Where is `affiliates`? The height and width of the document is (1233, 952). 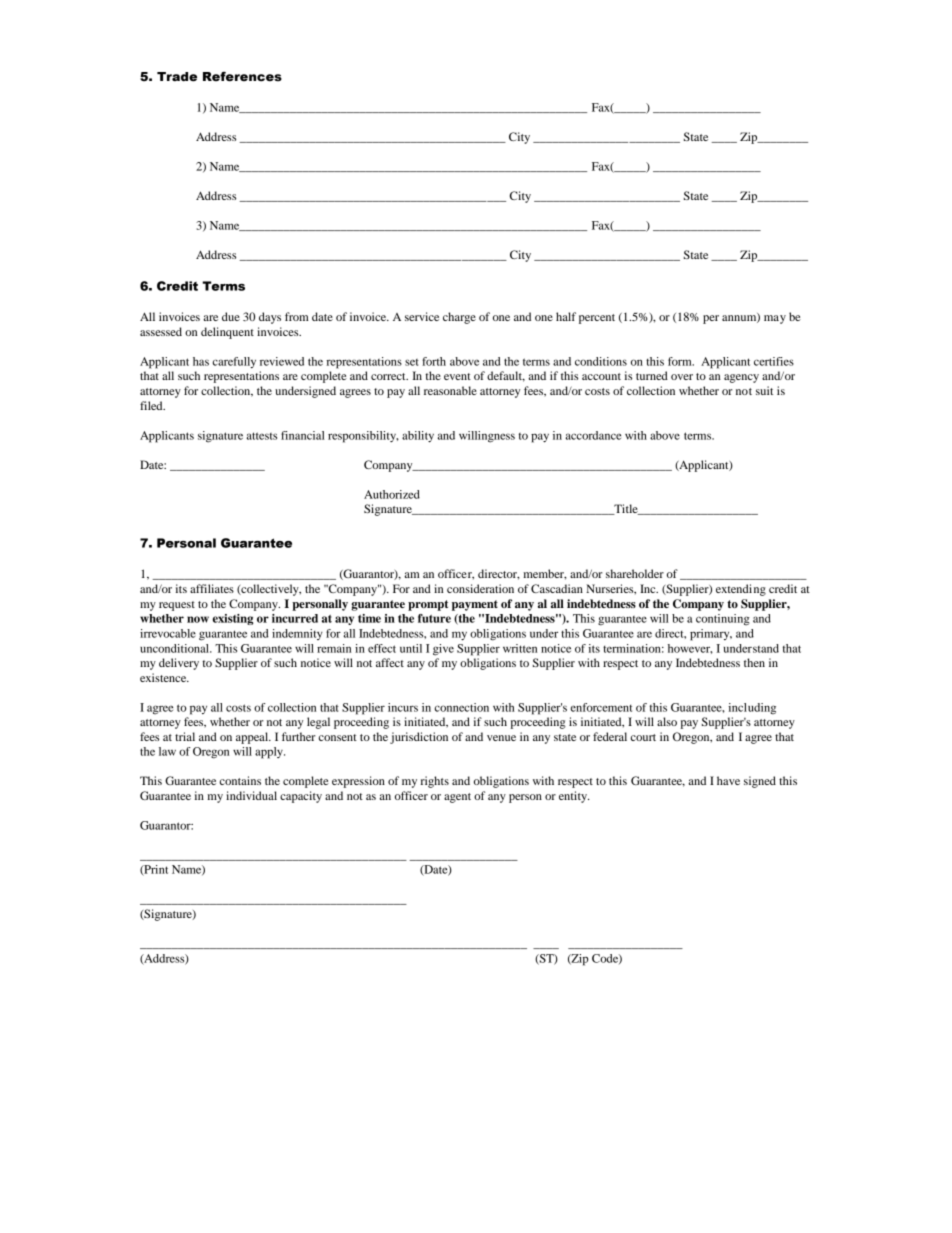
affiliates is located at coordinates (212, 588).
